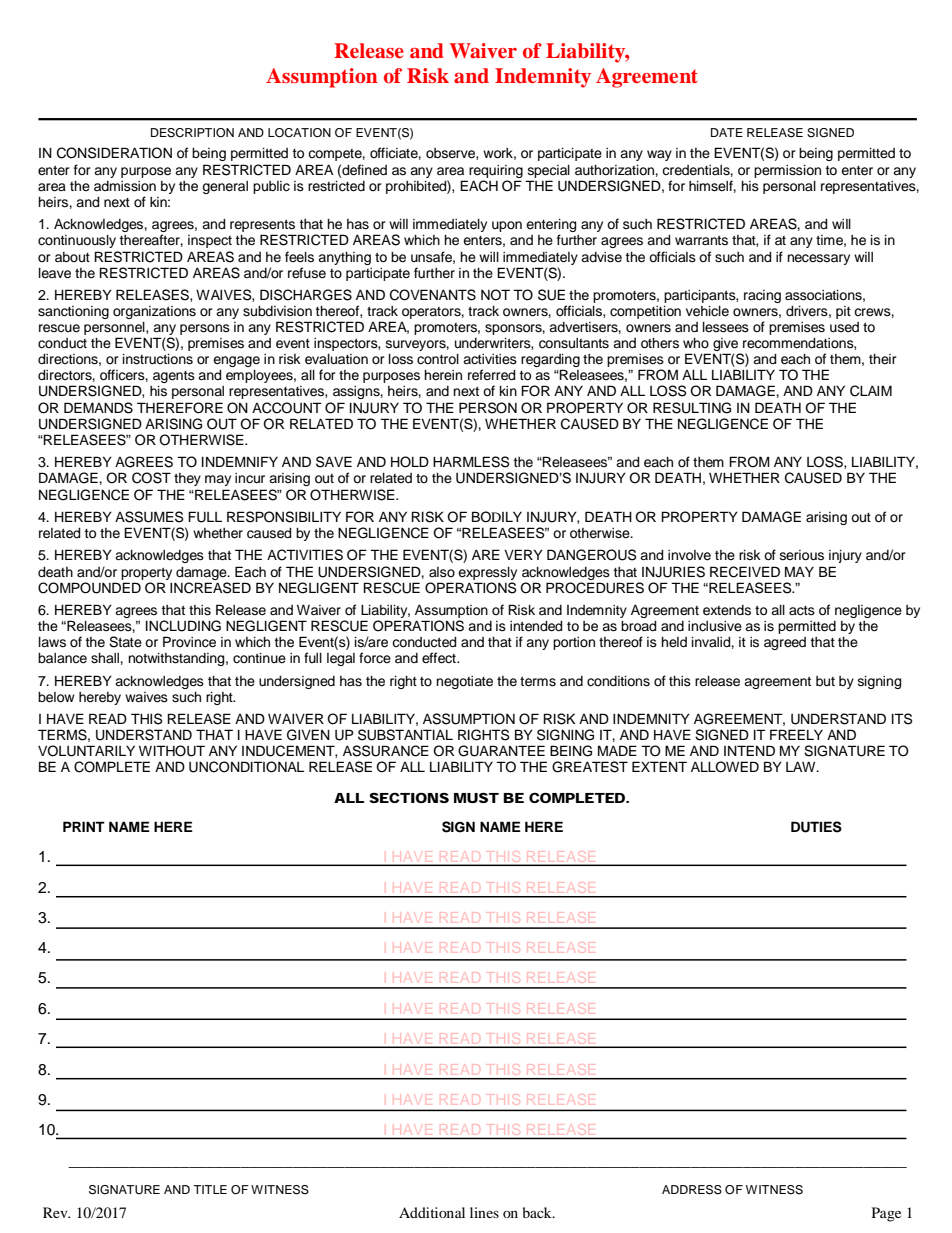 The height and width of the screenshot is (1233, 952). Describe the element at coordinates (125, 642) in the screenshot. I see `State` at that location.
